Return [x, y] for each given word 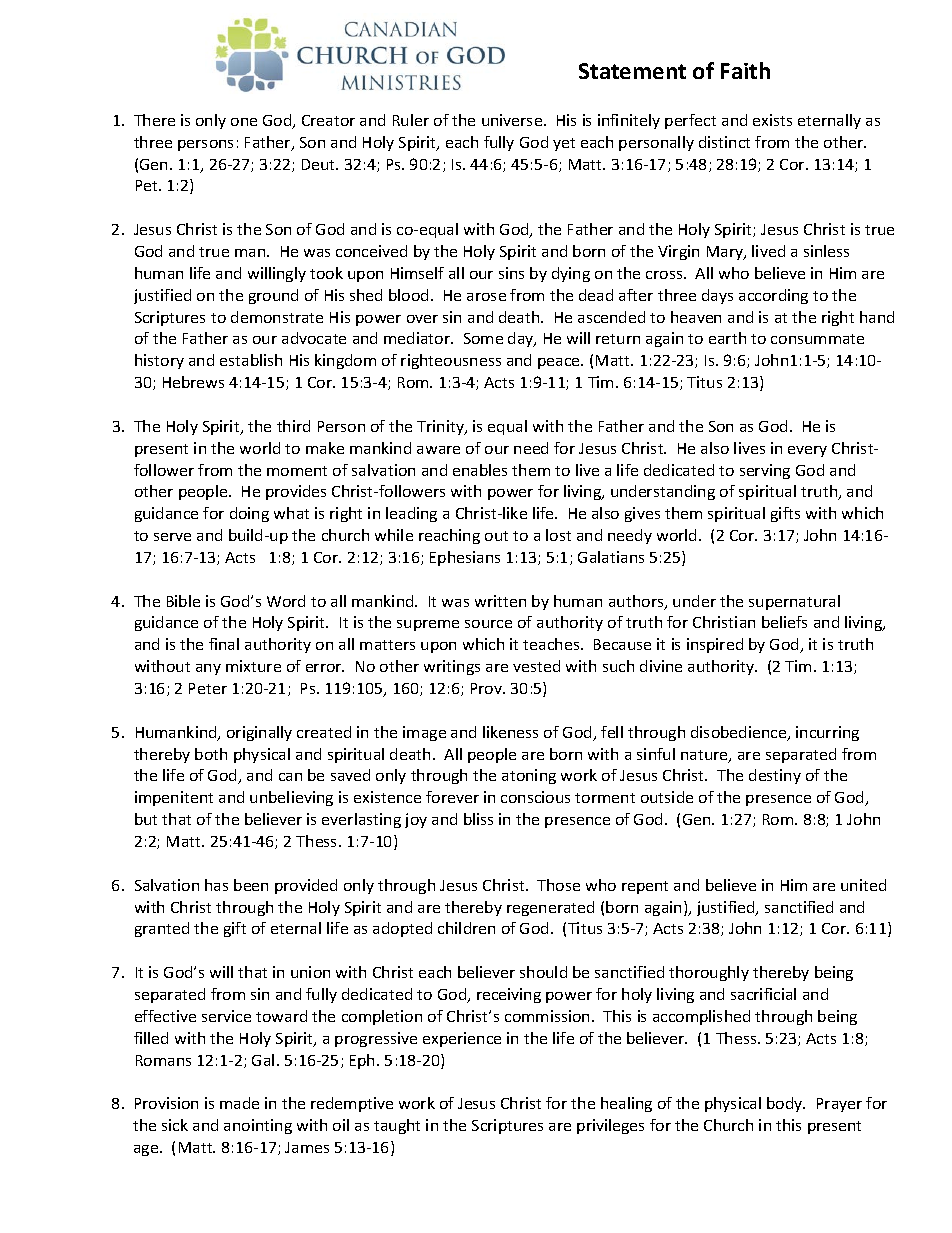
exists [772, 120]
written [500, 601]
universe [513, 120]
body [786, 1104]
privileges [610, 1126]
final [224, 644]
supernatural [794, 602]
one [244, 122]
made [239, 1103]
